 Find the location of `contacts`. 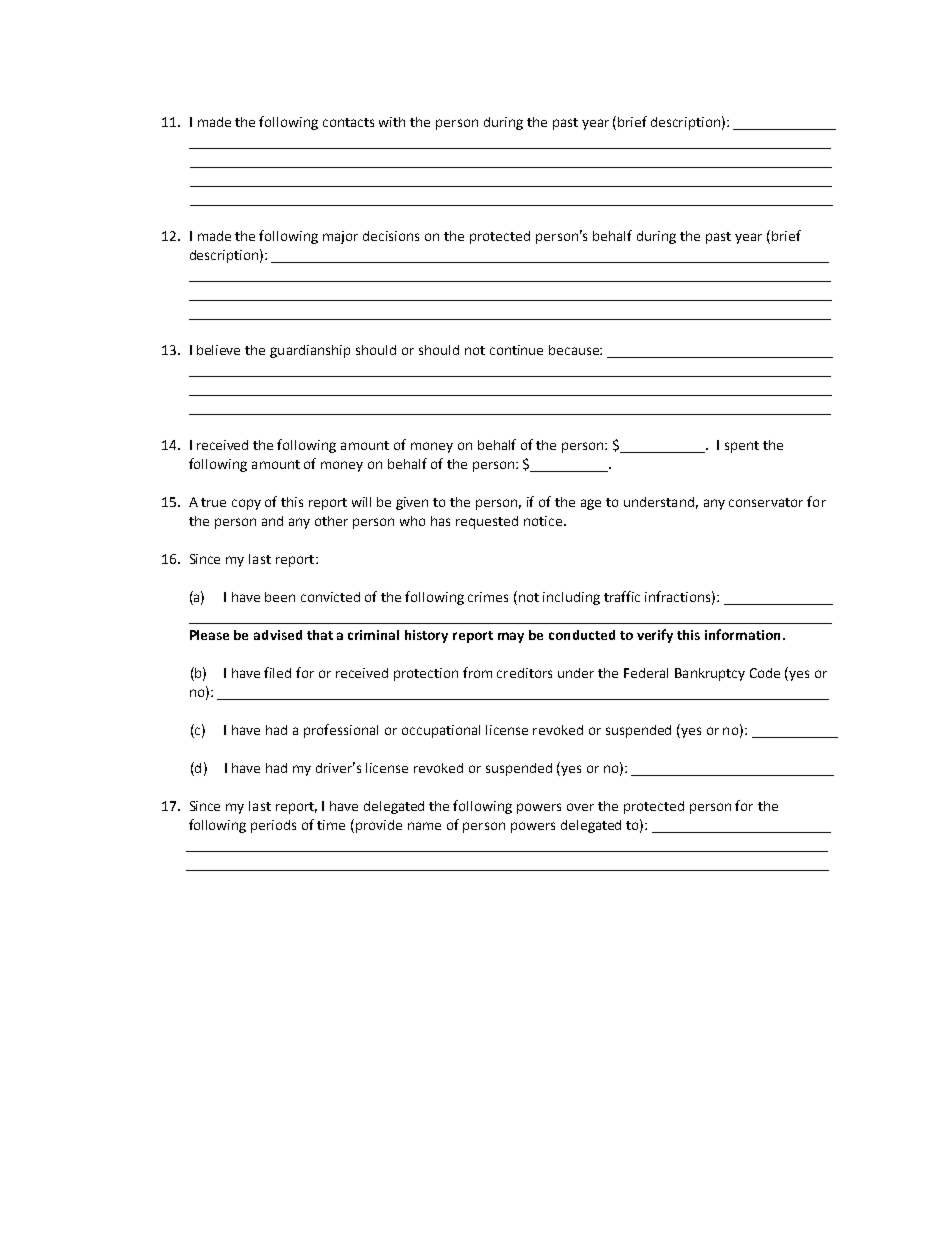

contacts is located at coordinates (348, 122).
